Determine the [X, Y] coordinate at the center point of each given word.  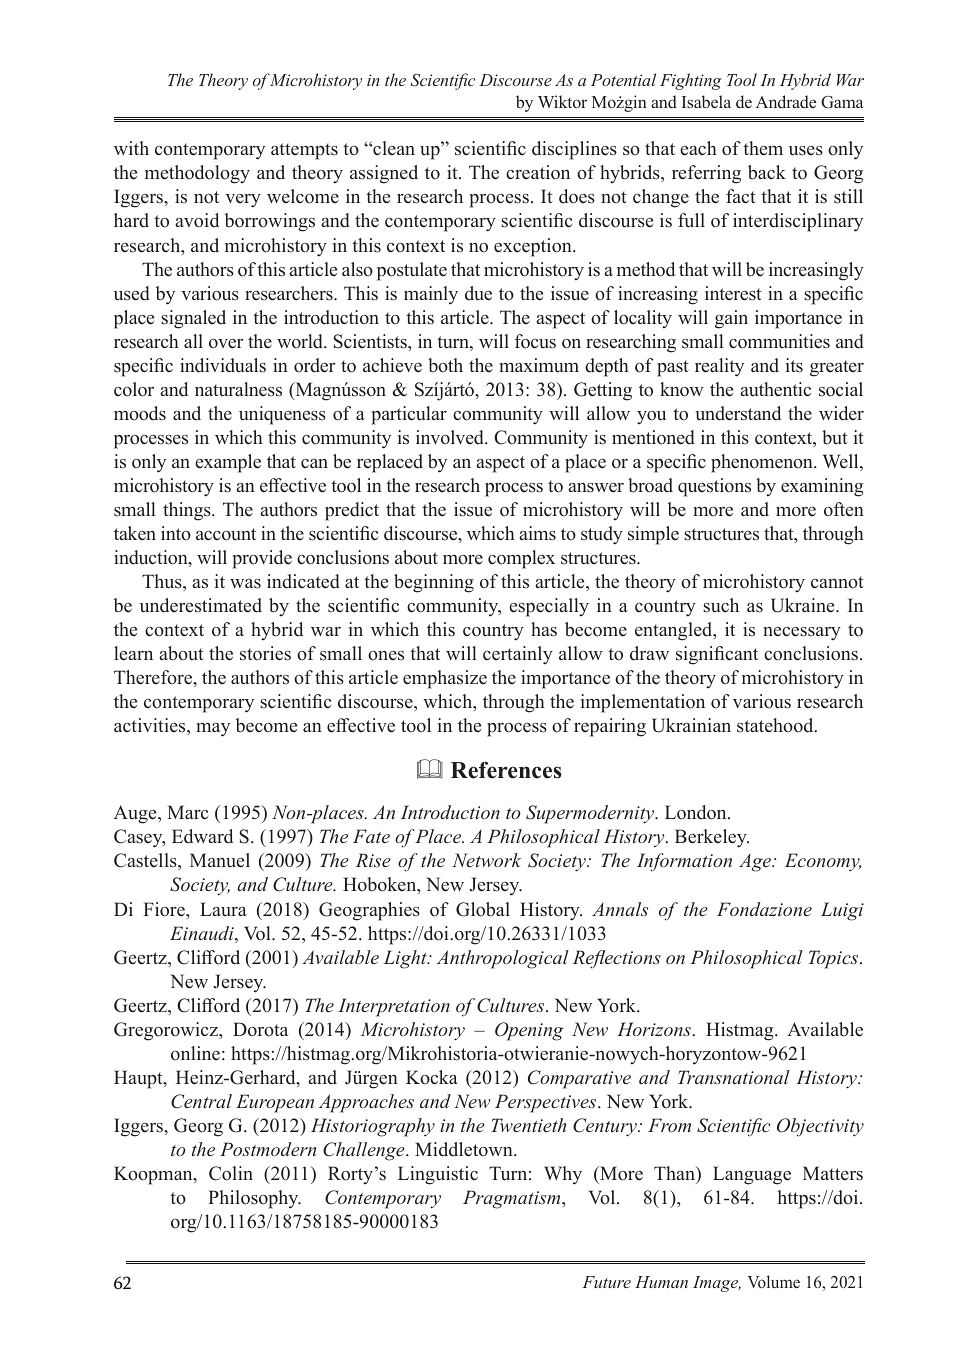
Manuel [220, 860]
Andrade [786, 102]
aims [537, 533]
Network [486, 860]
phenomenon [763, 463]
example [228, 463]
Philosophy [254, 1199]
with [131, 148]
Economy [823, 862]
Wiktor [562, 102]
